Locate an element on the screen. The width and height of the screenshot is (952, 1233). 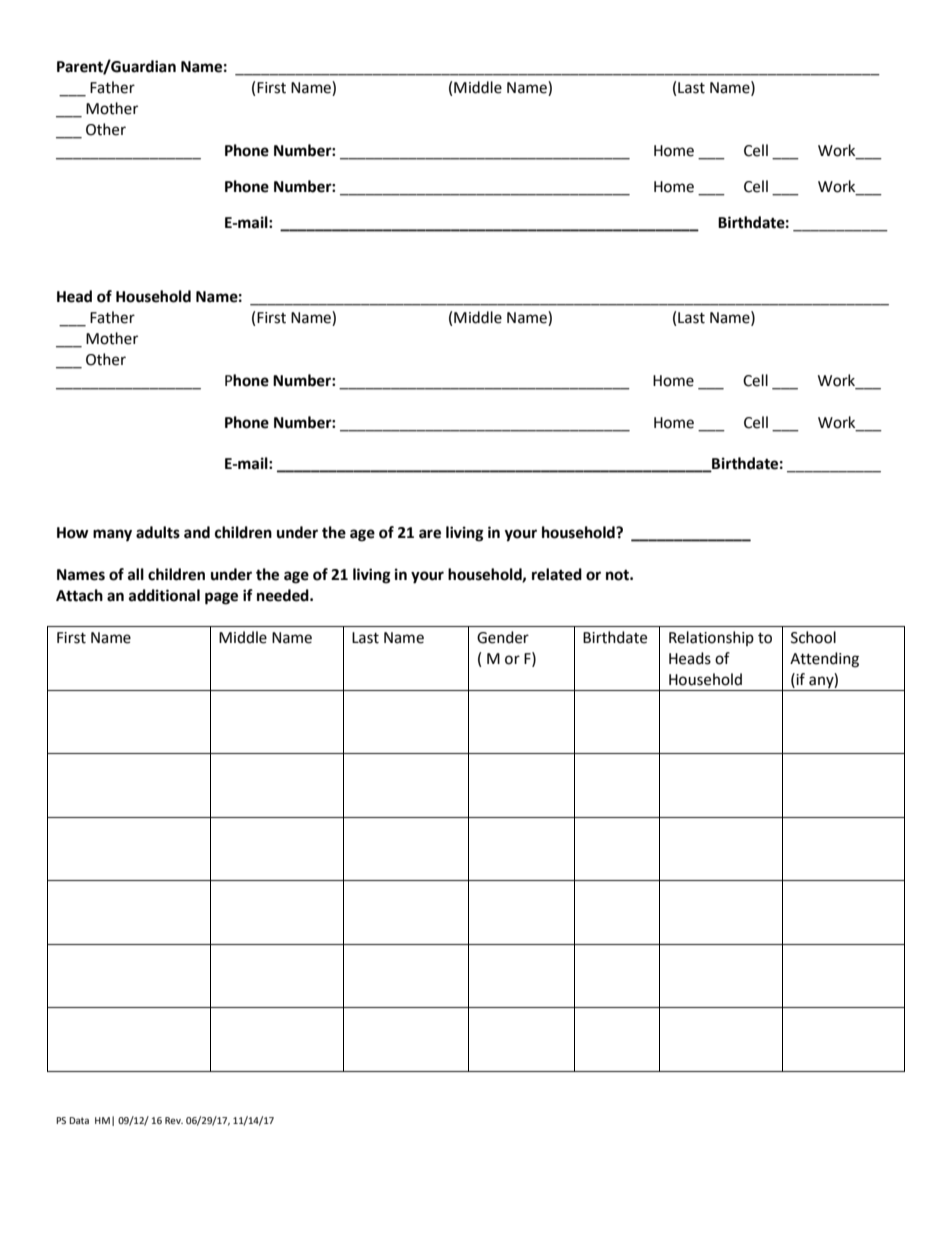
adults is located at coordinates (158, 532).
